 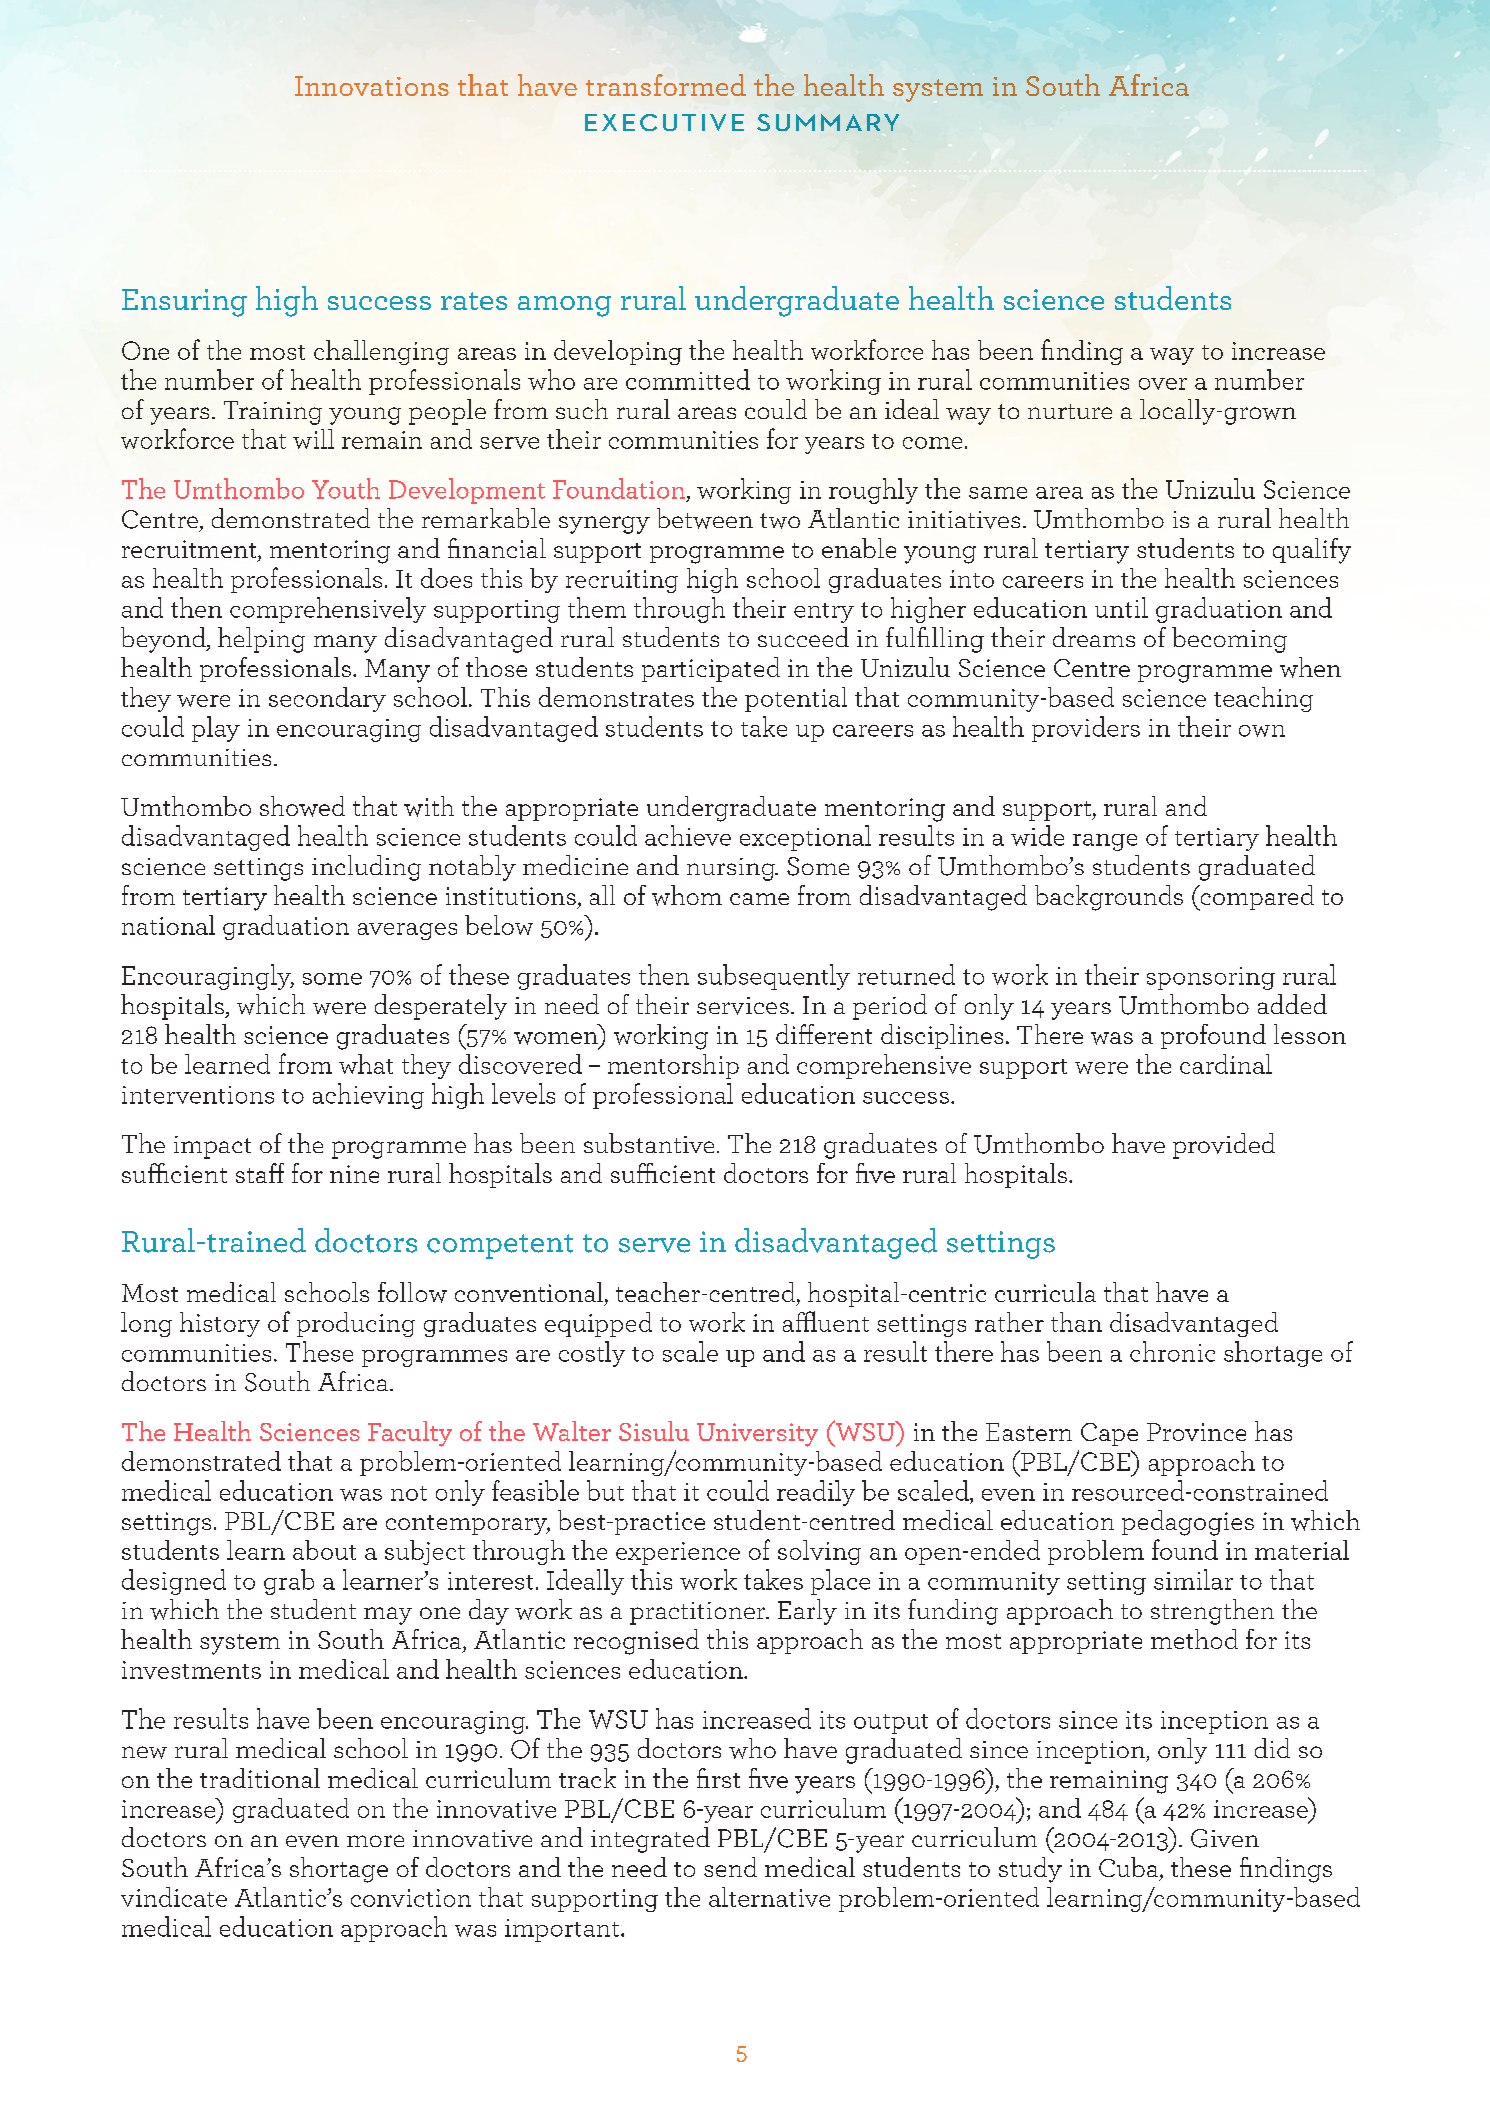 I want to click on SUMMARY, so click(x=828, y=122).
